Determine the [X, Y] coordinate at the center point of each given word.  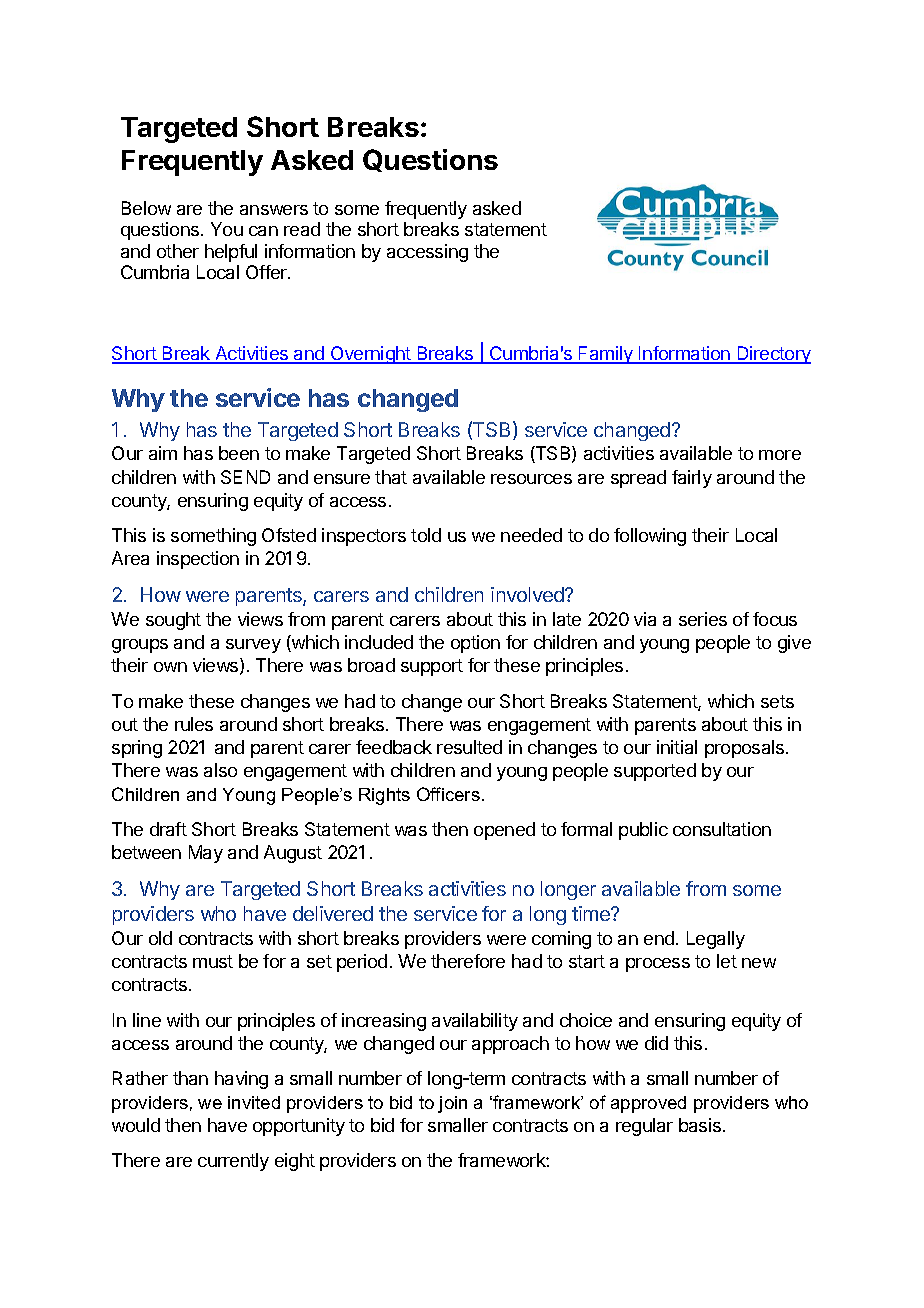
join [452, 1104]
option [475, 644]
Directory [773, 355]
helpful [231, 253]
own [170, 667]
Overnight [370, 355]
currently [233, 1162]
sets [777, 701]
